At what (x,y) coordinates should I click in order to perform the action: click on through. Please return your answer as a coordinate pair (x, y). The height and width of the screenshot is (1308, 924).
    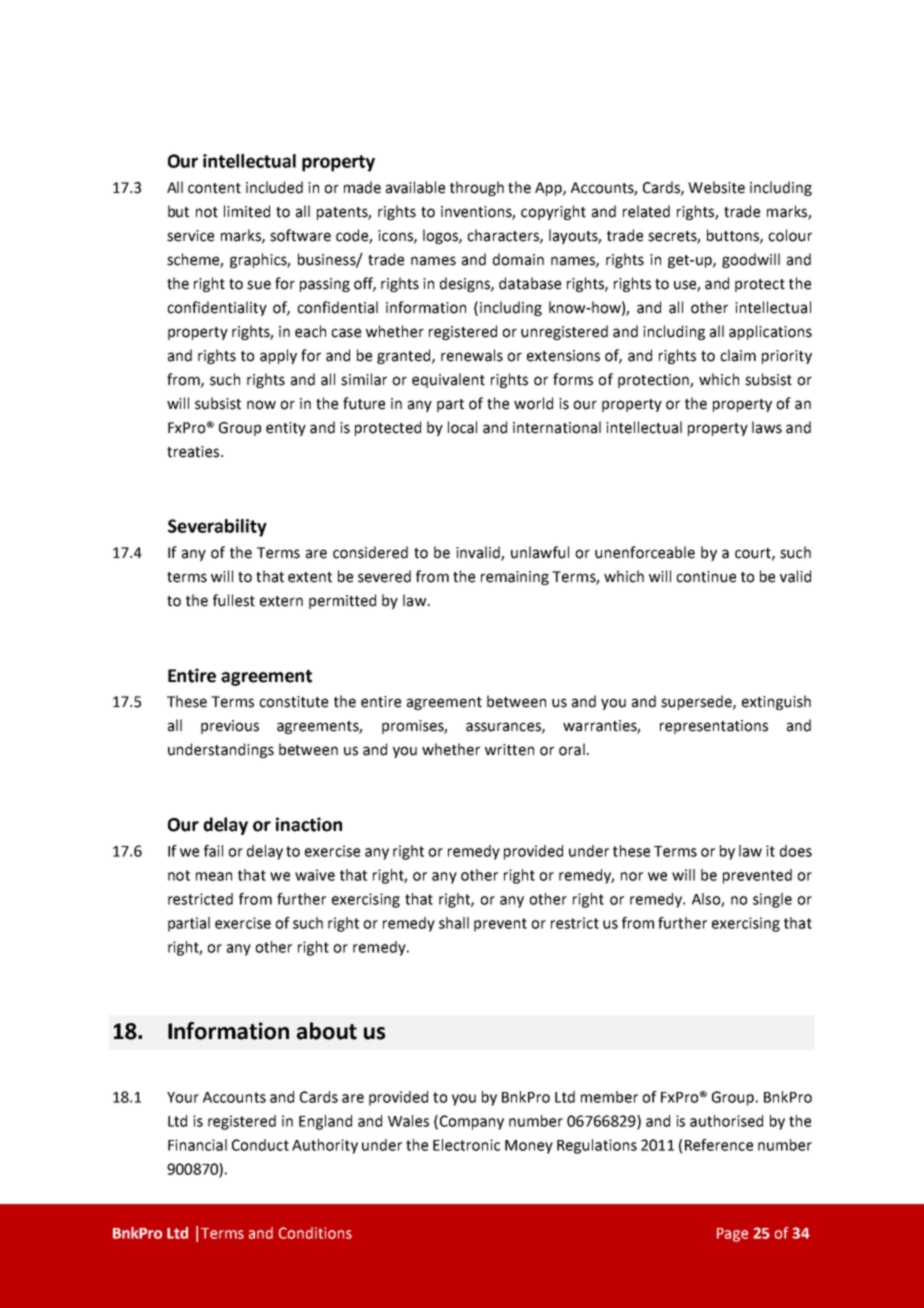
    Looking at the image, I should click on (477, 188).
